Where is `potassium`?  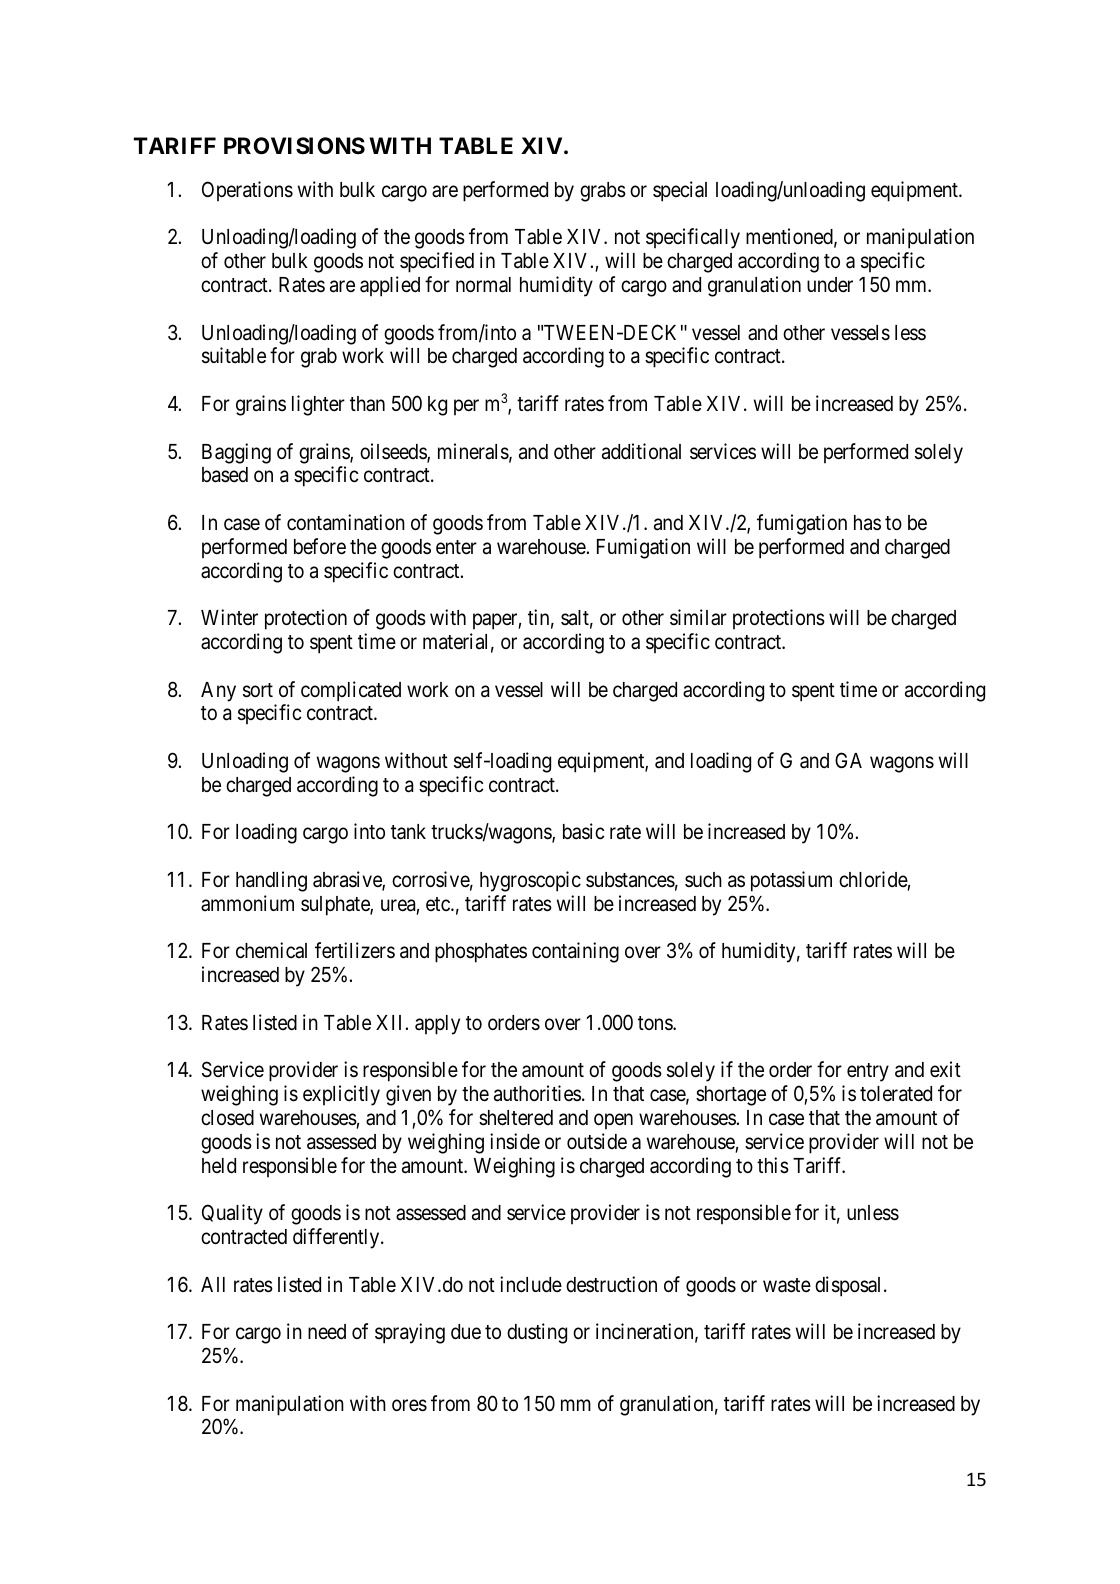 potassium is located at coordinates (791, 881).
